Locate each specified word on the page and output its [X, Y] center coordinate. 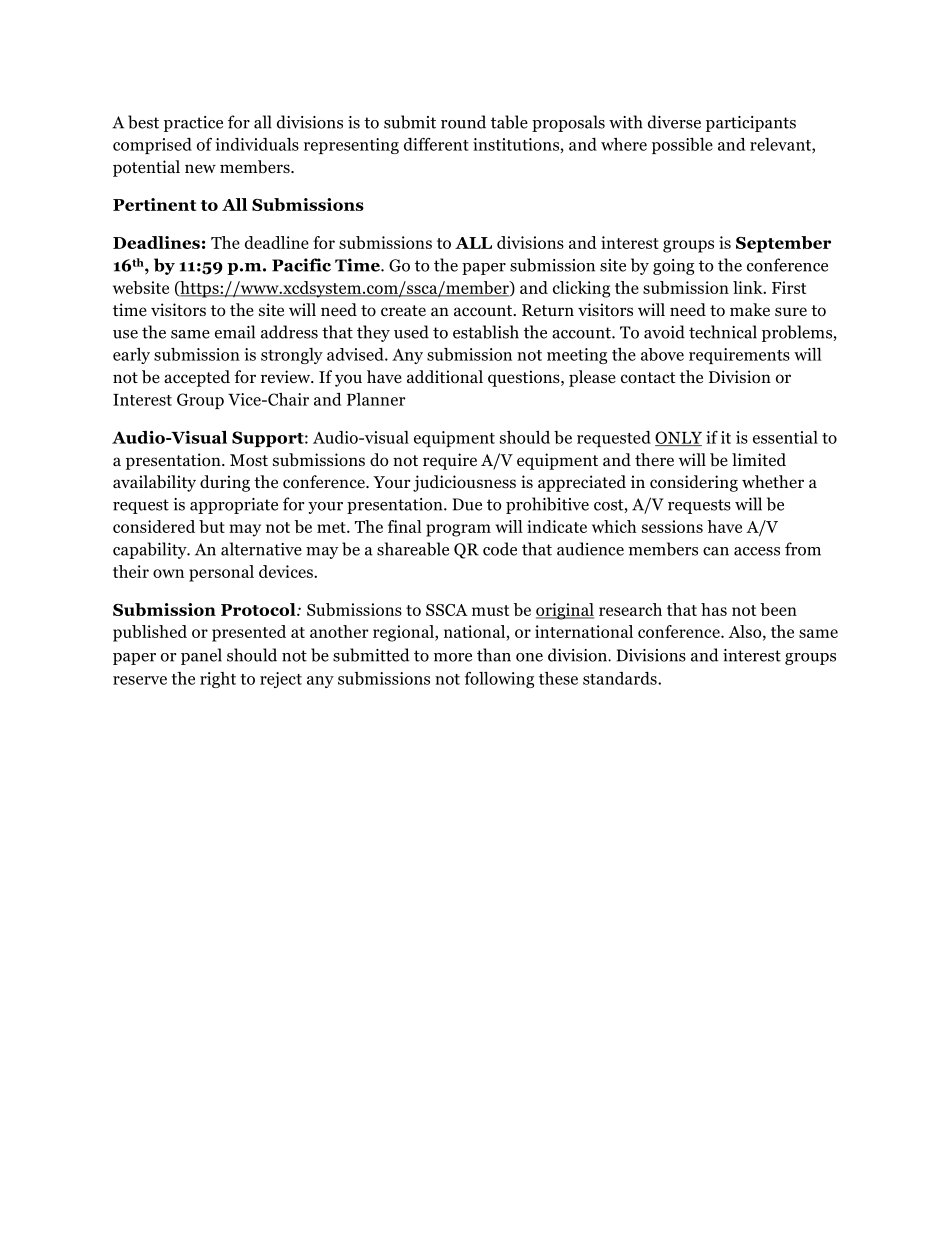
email [235, 332]
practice [193, 124]
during [225, 483]
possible [682, 146]
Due [467, 504]
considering [694, 483]
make [750, 309]
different [436, 144]
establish [486, 332]
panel [201, 656]
